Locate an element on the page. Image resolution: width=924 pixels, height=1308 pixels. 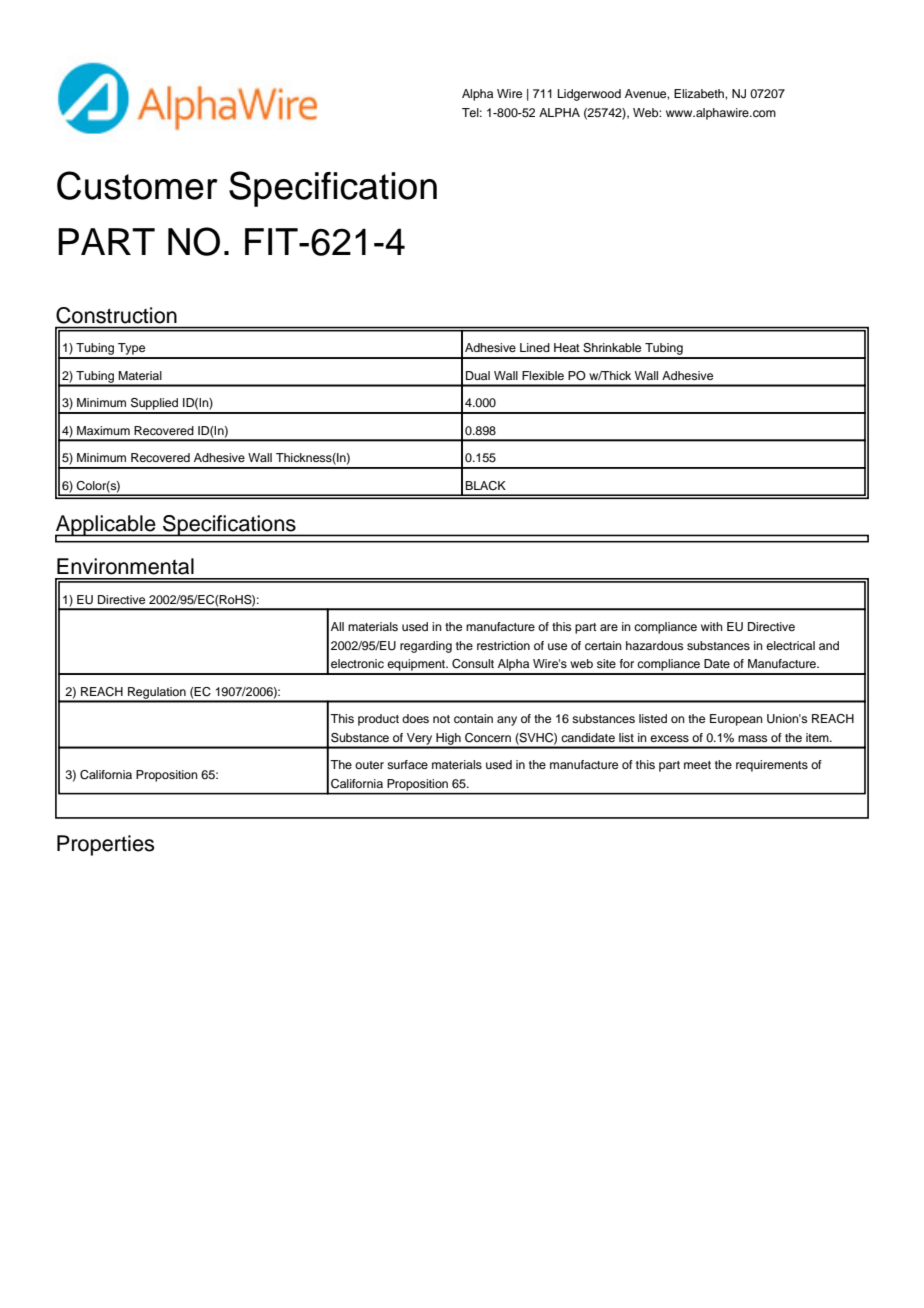
electronic is located at coordinates (357, 663).
